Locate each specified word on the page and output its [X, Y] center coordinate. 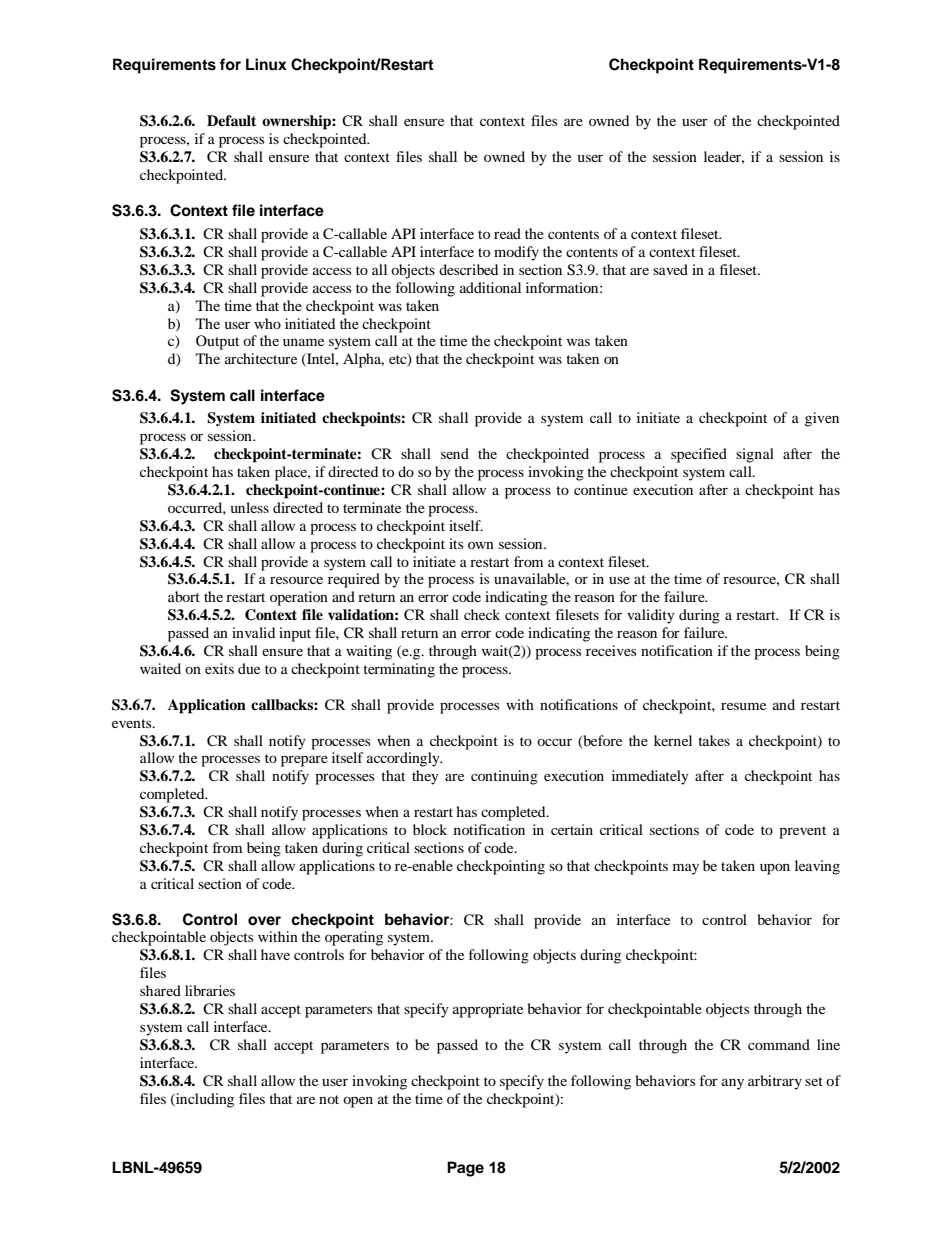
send [455, 453]
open [358, 1102]
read [507, 233]
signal [755, 455]
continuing [504, 777]
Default [231, 121]
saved [670, 269]
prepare [304, 761]
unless [250, 507]
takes [714, 740]
